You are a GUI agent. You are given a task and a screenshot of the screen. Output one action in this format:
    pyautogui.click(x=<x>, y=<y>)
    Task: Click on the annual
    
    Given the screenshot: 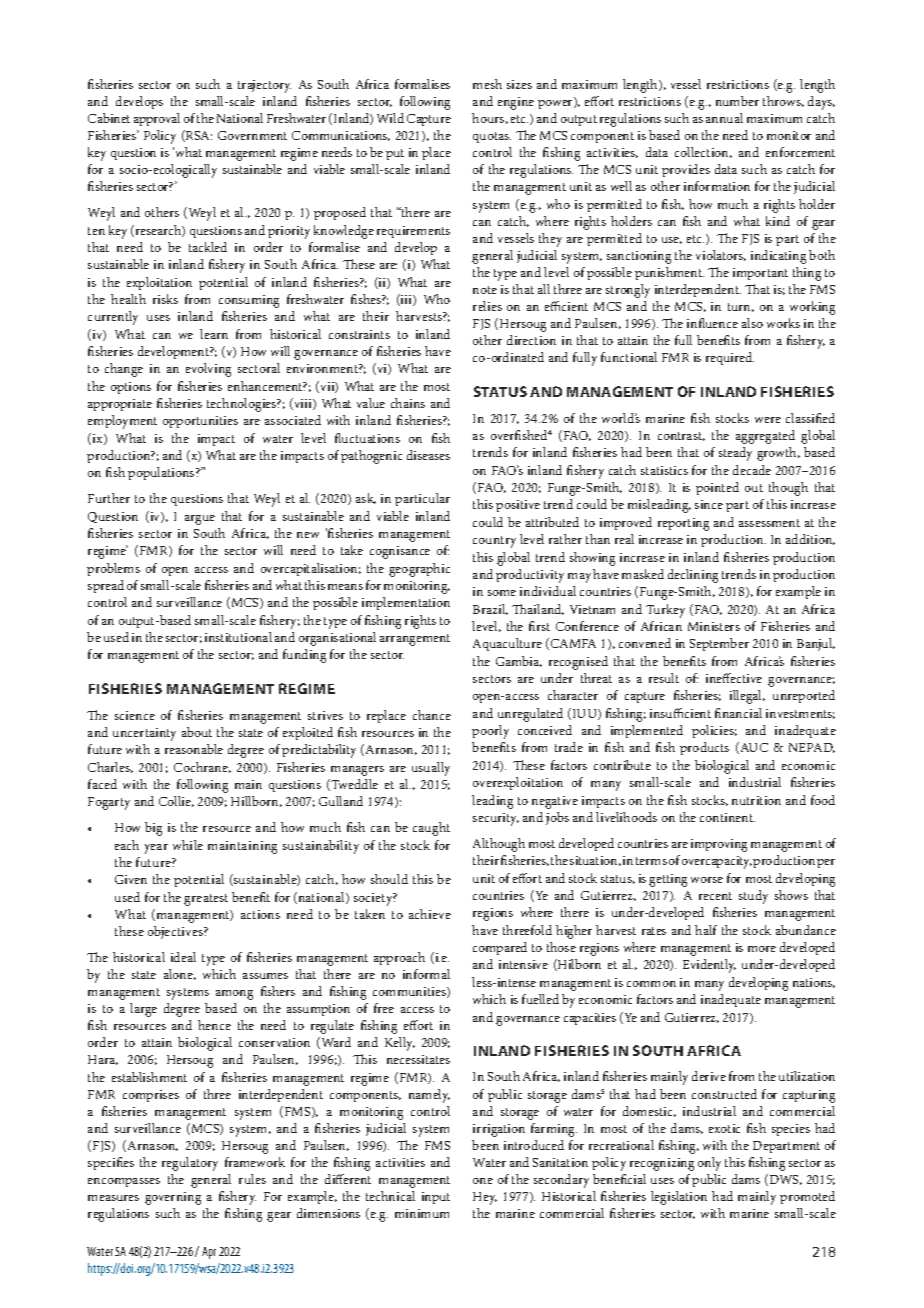 What is the action you would take?
    pyautogui.click(x=724, y=118)
